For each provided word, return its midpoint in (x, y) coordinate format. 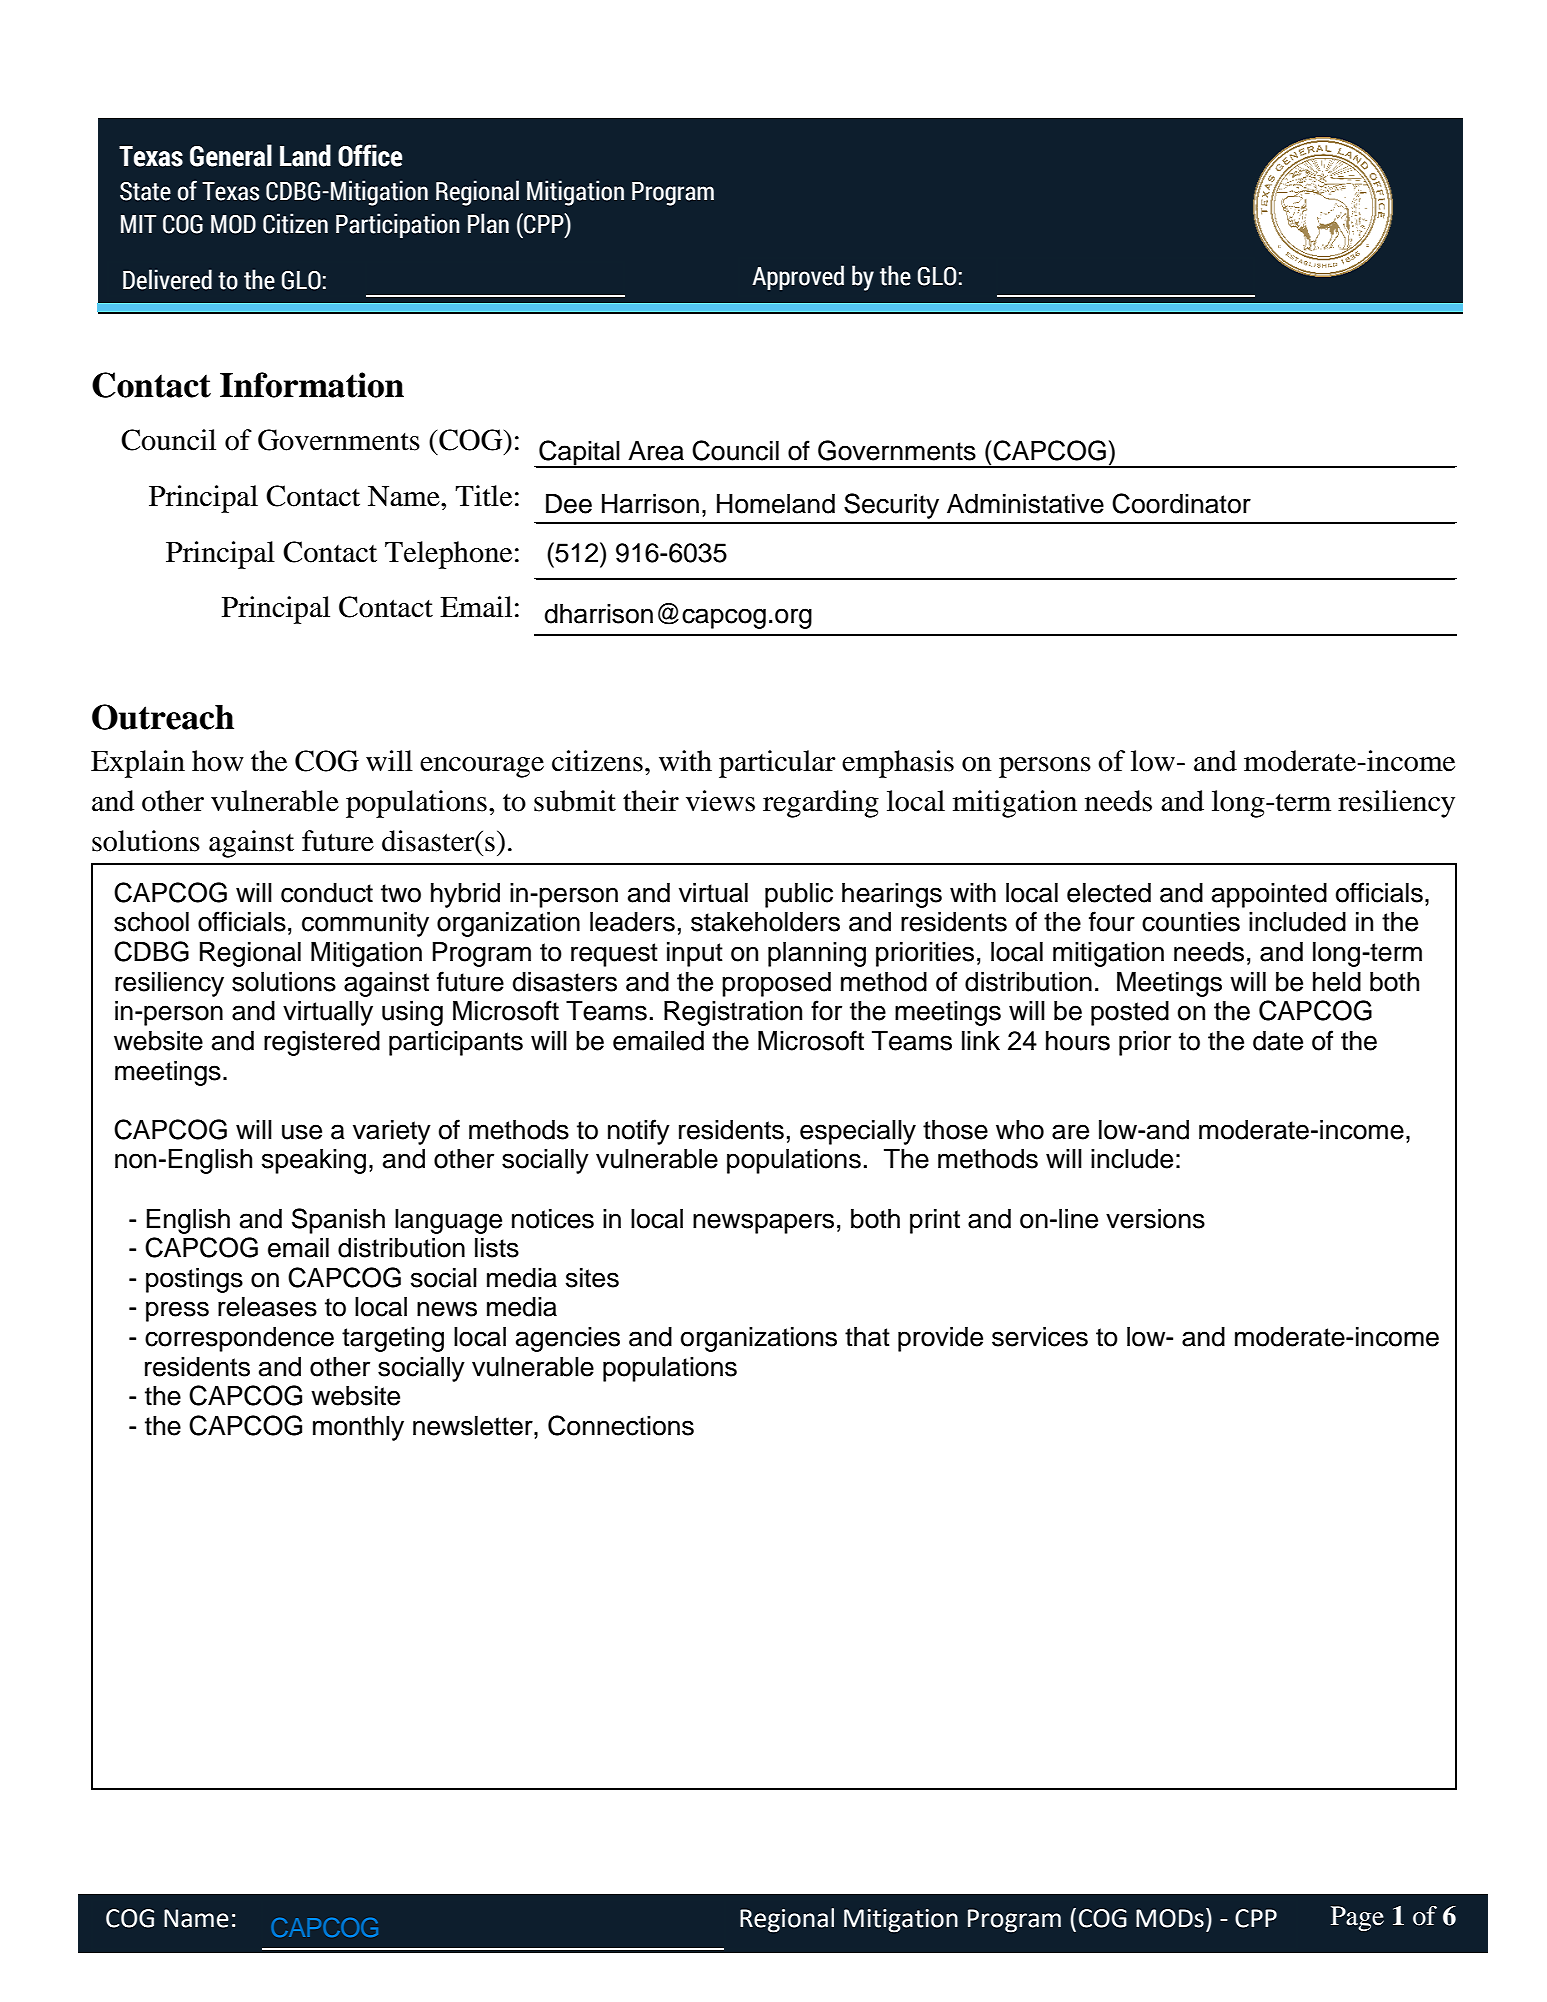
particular (777, 764)
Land (305, 155)
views (720, 801)
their (651, 801)
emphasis (898, 764)
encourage (482, 767)
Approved (798, 277)
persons (1045, 767)
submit (575, 801)
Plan (488, 223)
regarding (821, 804)
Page (1357, 1918)
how (218, 761)
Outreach (163, 717)
